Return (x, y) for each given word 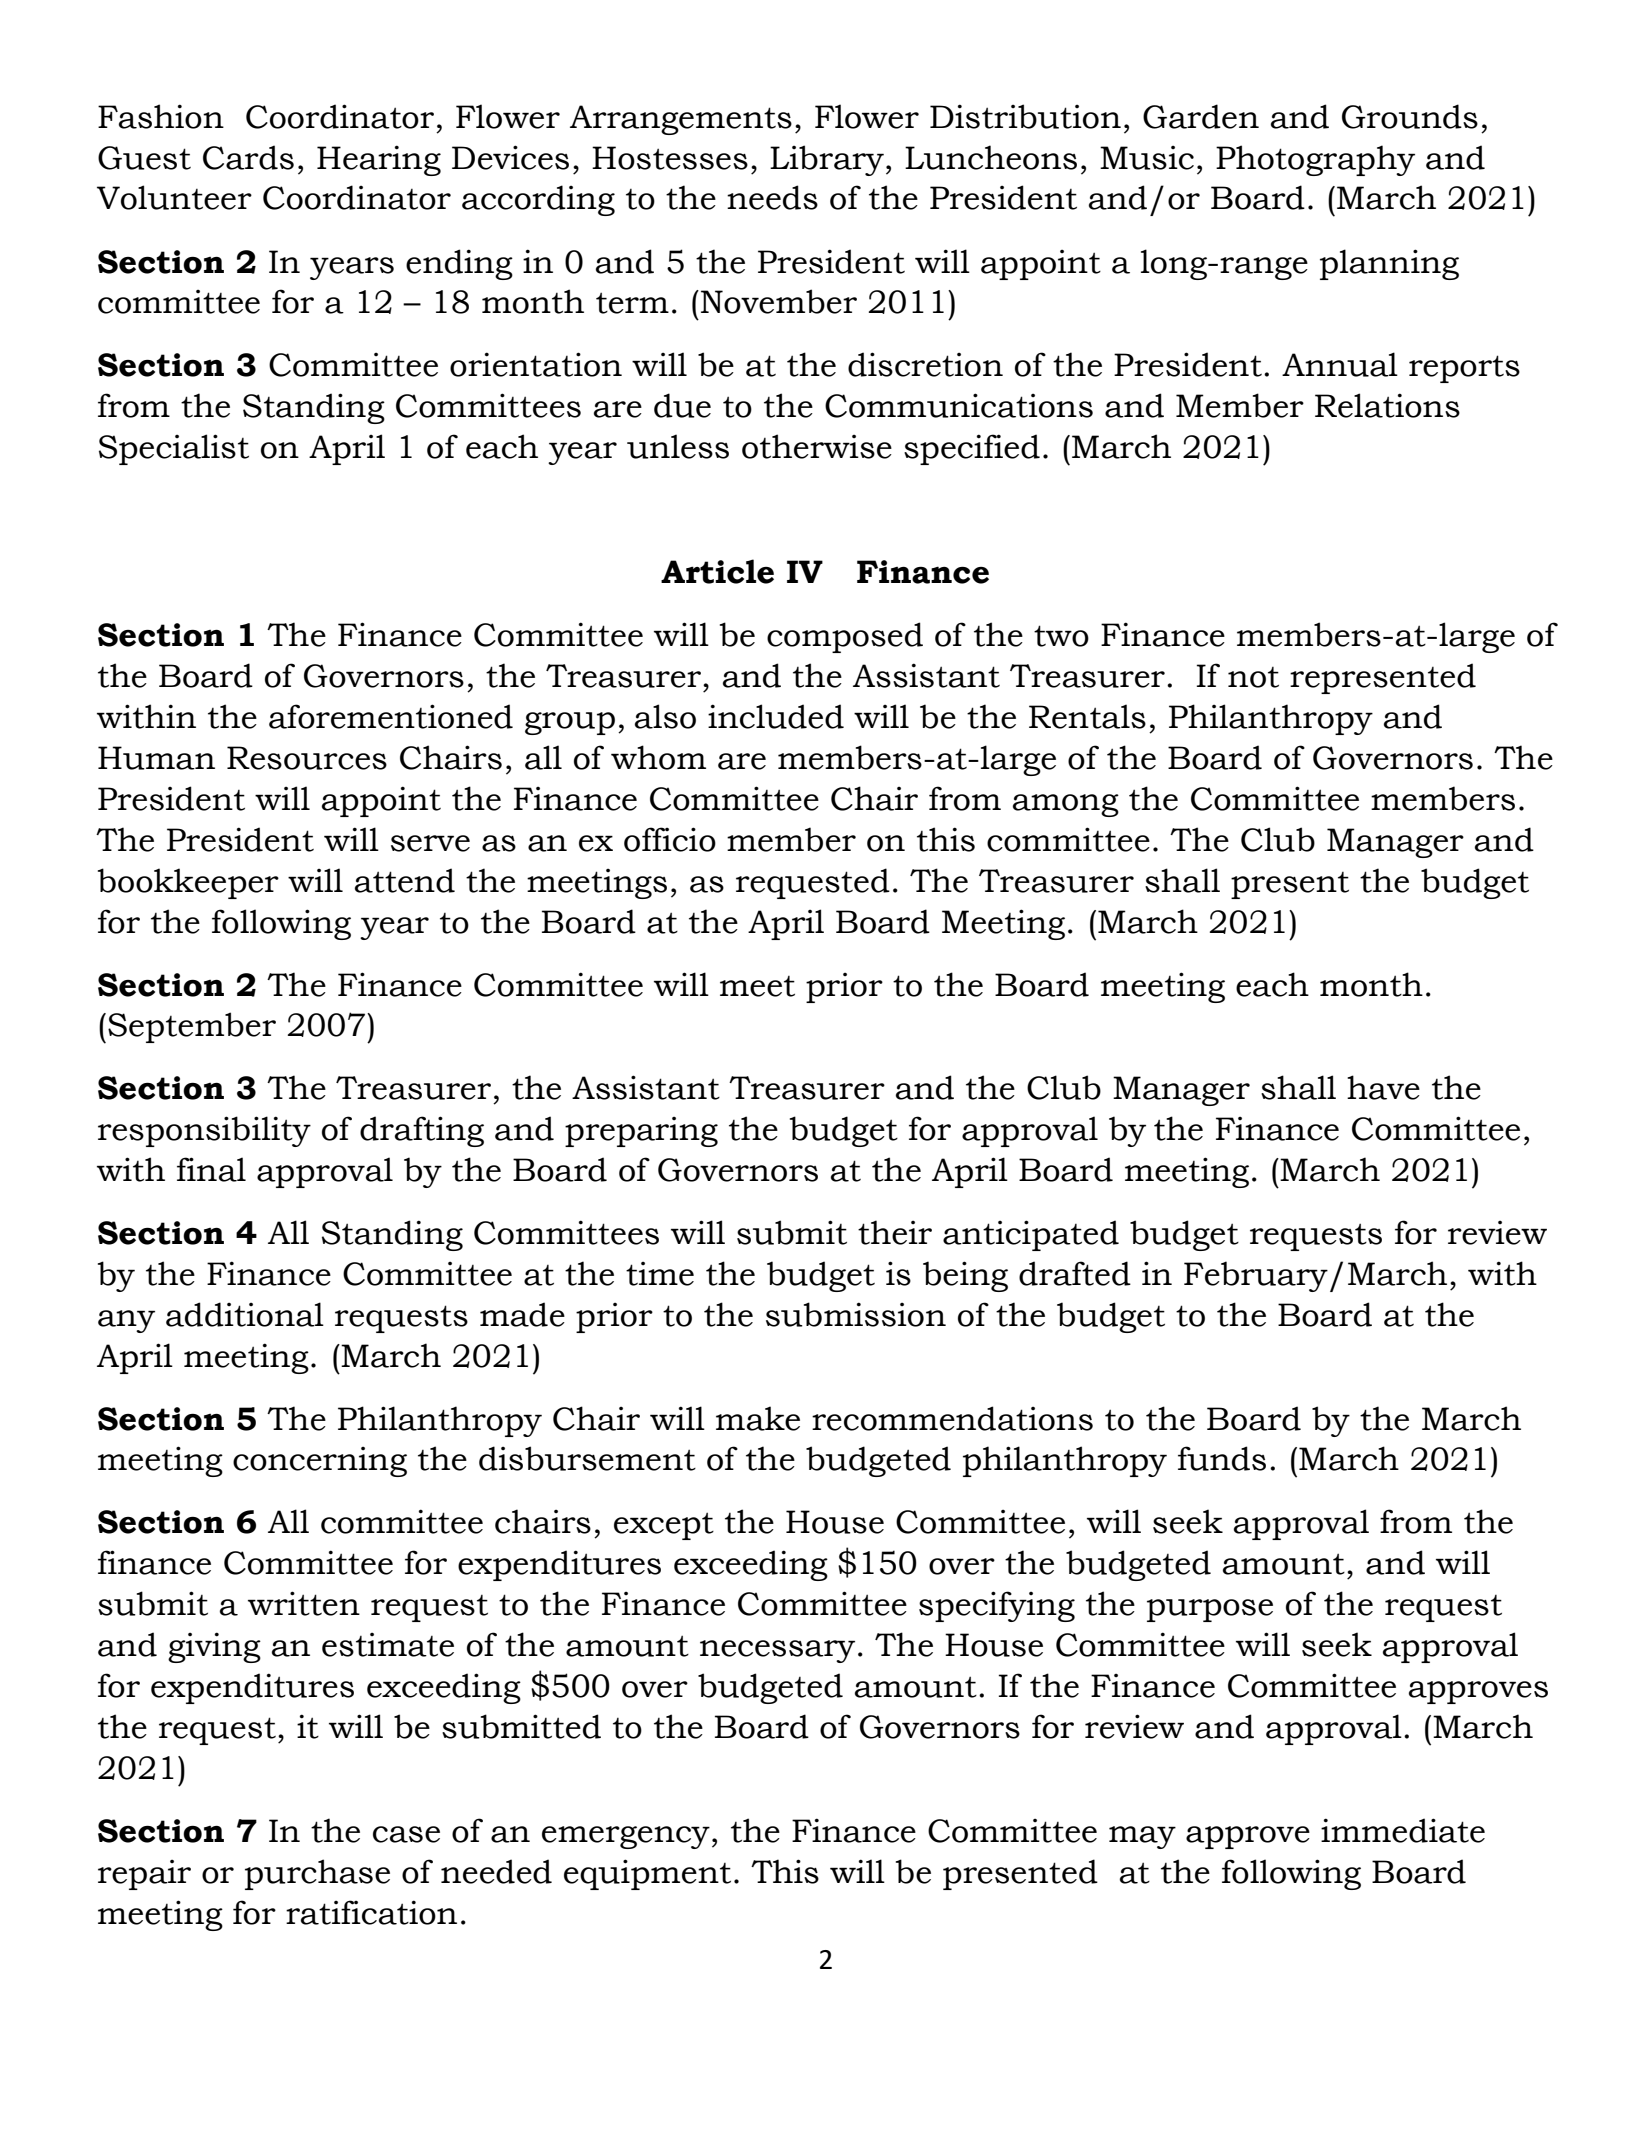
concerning (320, 1462)
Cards (248, 157)
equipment (647, 1874)
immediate (1403, 1830)
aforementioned (391, 716)
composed (845, 637)
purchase (317, 1874)
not (1253, 677)
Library (827, 160)
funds (1222, 1458)
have (1383, 1087)
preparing (641, 1132)
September (192, 1027)
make (758, 1418)
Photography (1315, 160)
